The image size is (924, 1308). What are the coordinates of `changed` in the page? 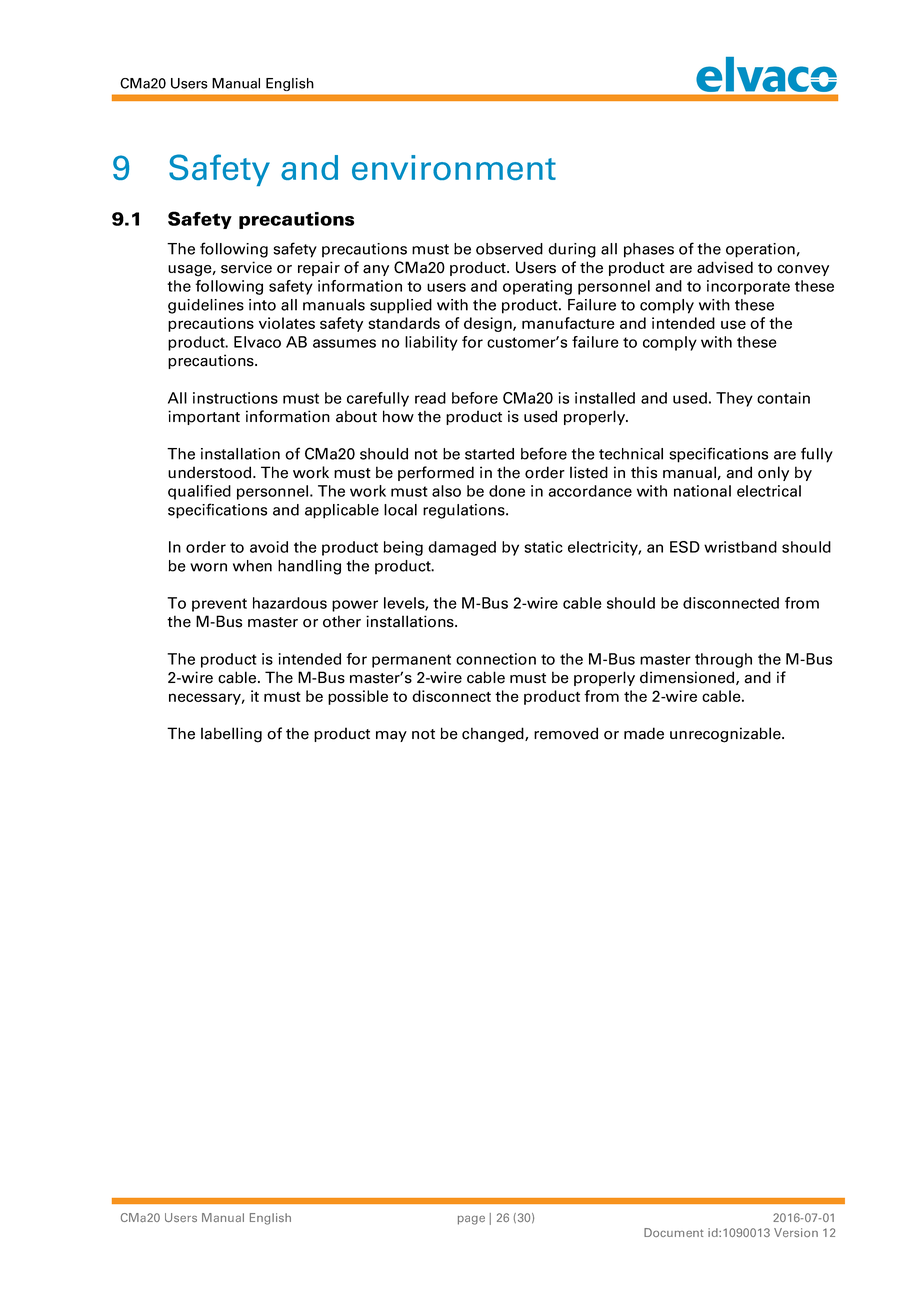 It's located at (494, 735).
